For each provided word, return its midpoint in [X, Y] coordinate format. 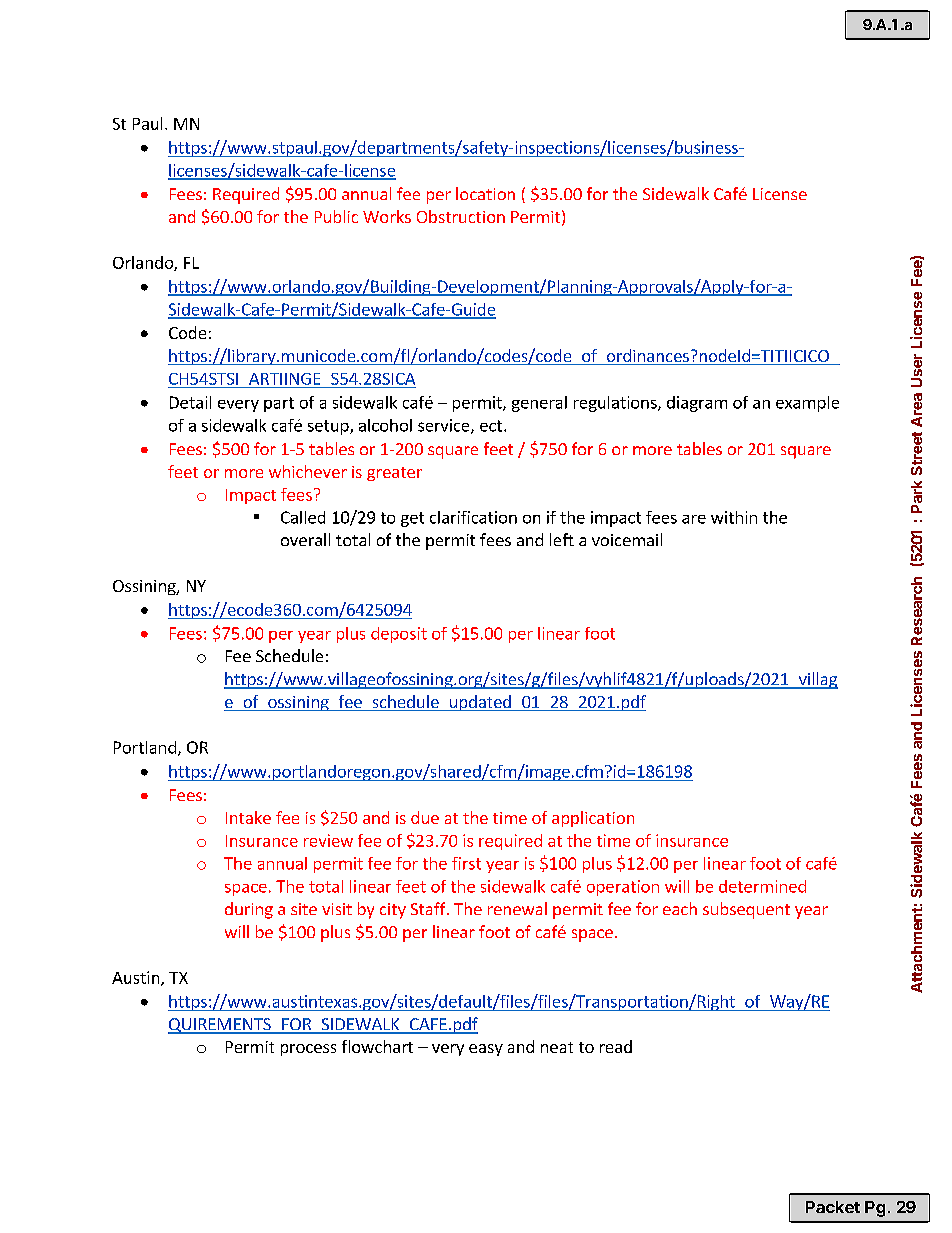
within [734, 517]
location [485, 193]
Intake [248, 817]
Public [336, 216]
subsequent [746, 910]
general [539, 404]
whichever [308, 471]
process [308, 1050]
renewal [517, 908]
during [249, 910]
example [807, 404]
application [593, 819]
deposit [399, 635]
